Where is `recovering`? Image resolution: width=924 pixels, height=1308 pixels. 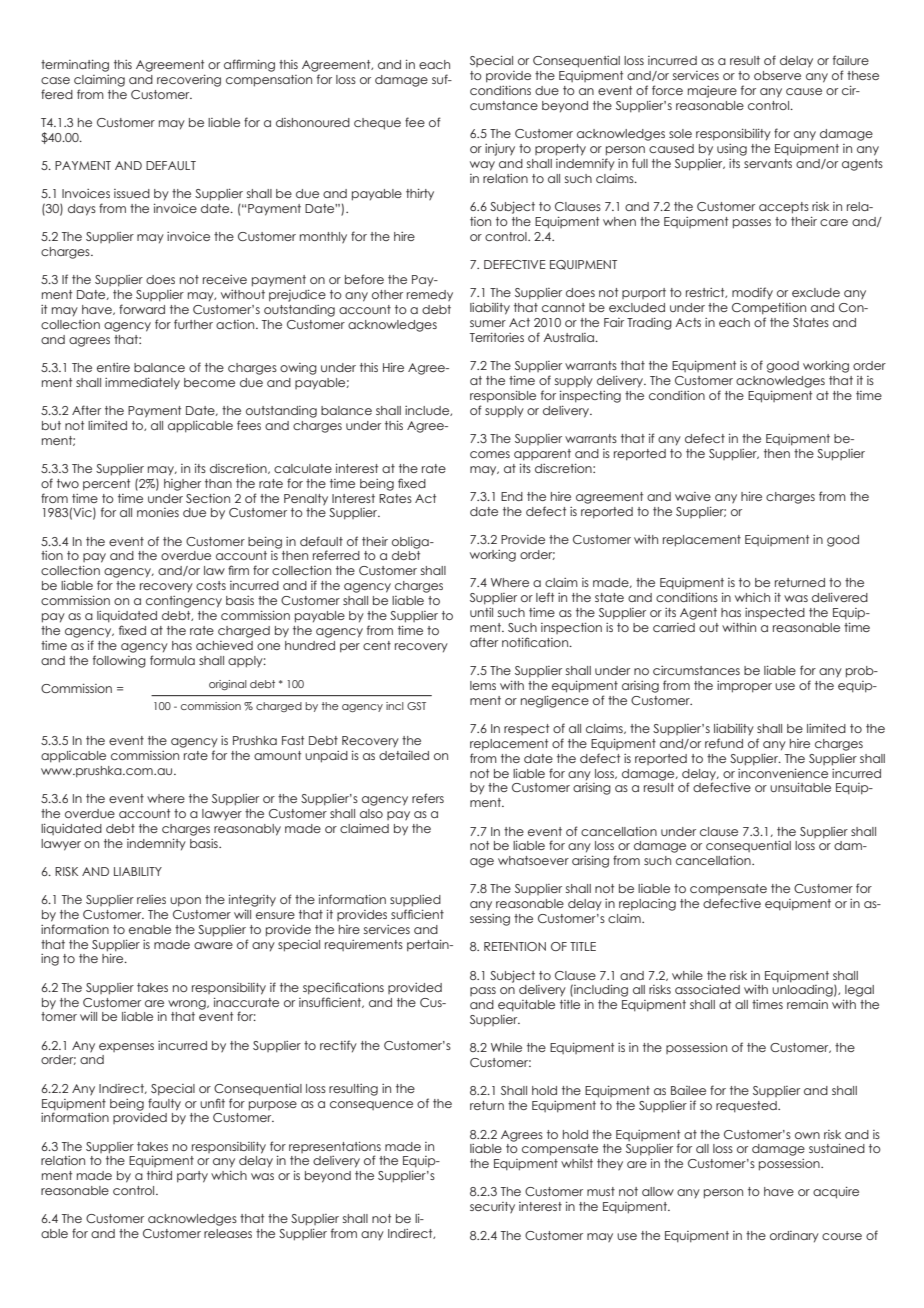
recovering is located at coordinates (189, 80).
